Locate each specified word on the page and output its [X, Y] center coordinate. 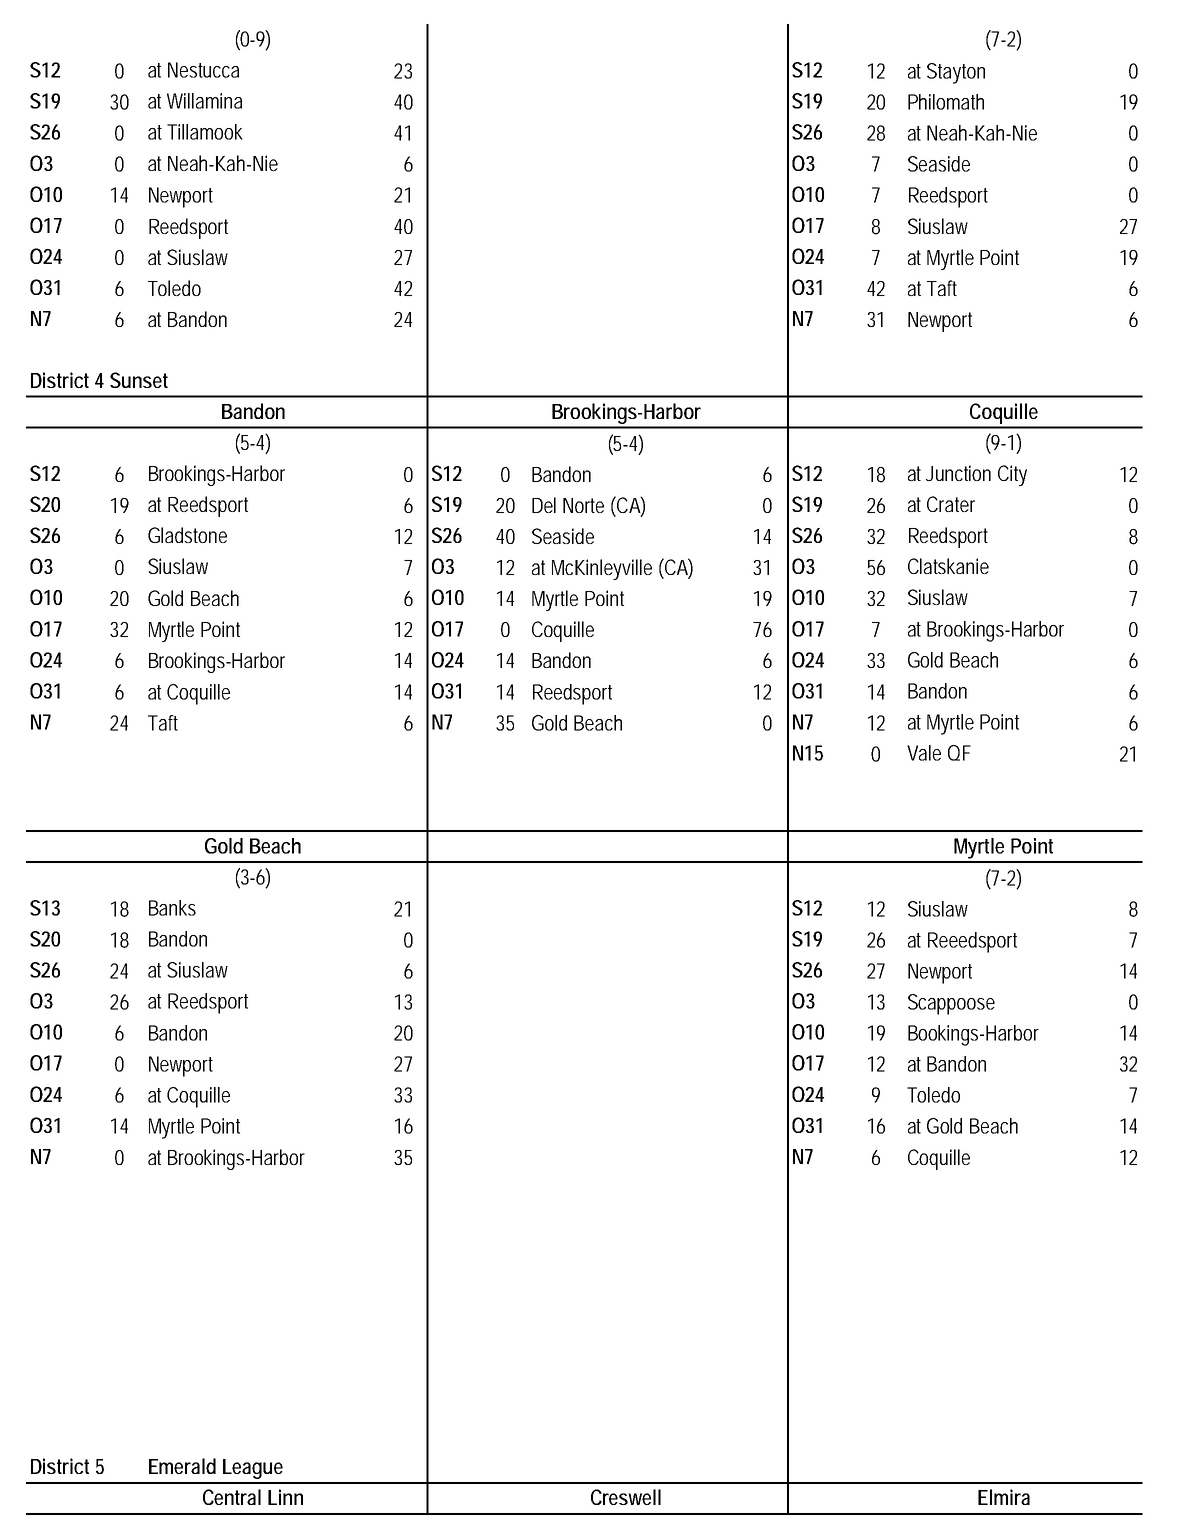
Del [544, 505]
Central [232, 1497]
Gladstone [187, 535]
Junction [958, 473]
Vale [924, 753]
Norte [583, 505]
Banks [172, 908]
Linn [285, 1497]
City [1012, 475]
